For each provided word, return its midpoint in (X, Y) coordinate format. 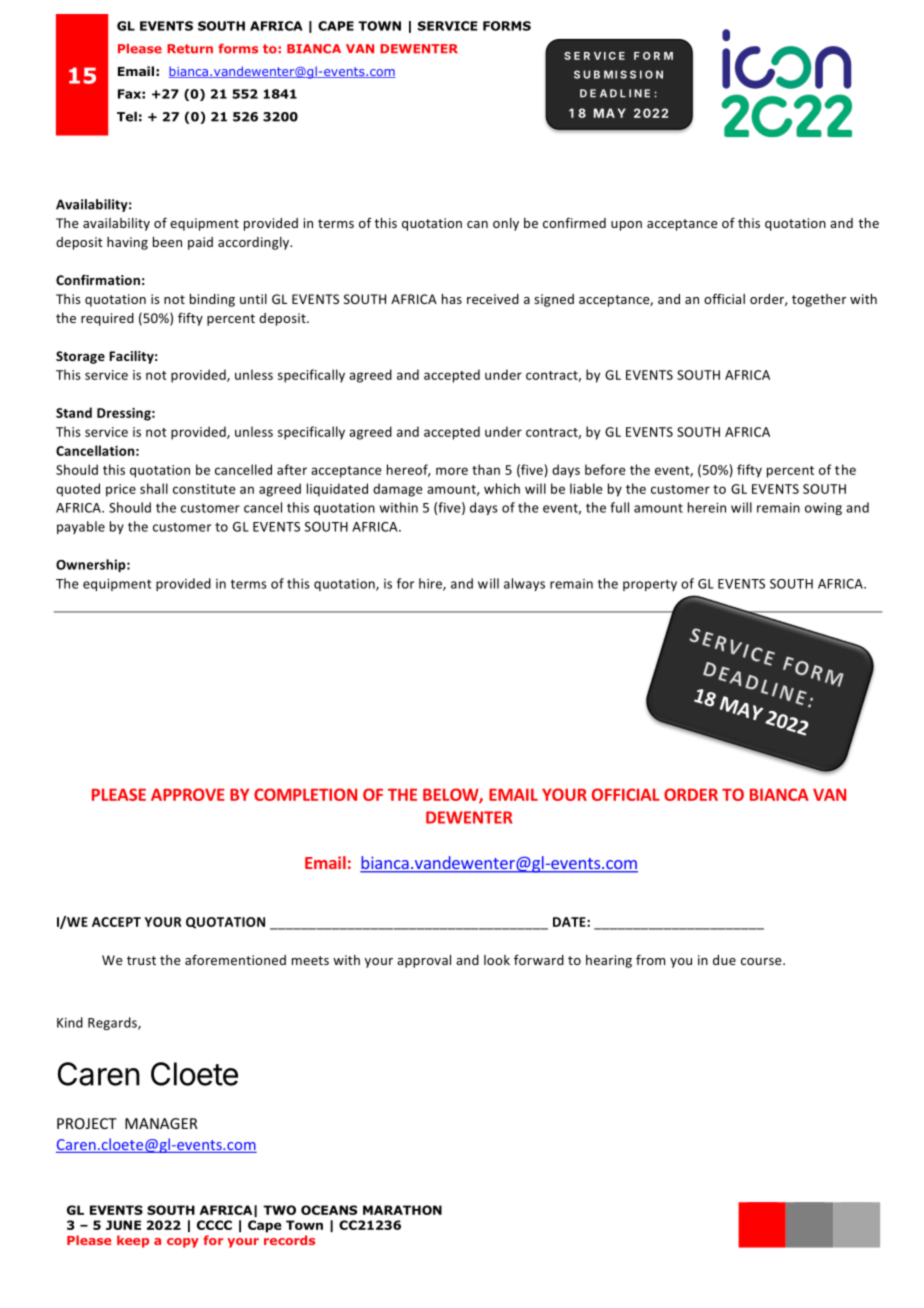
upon (626, 226)
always (524, 584)
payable (81, 527)
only (506, 224)
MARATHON (402, 1210)
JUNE (123, 1225)
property (650, 585)
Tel (127, 116)
